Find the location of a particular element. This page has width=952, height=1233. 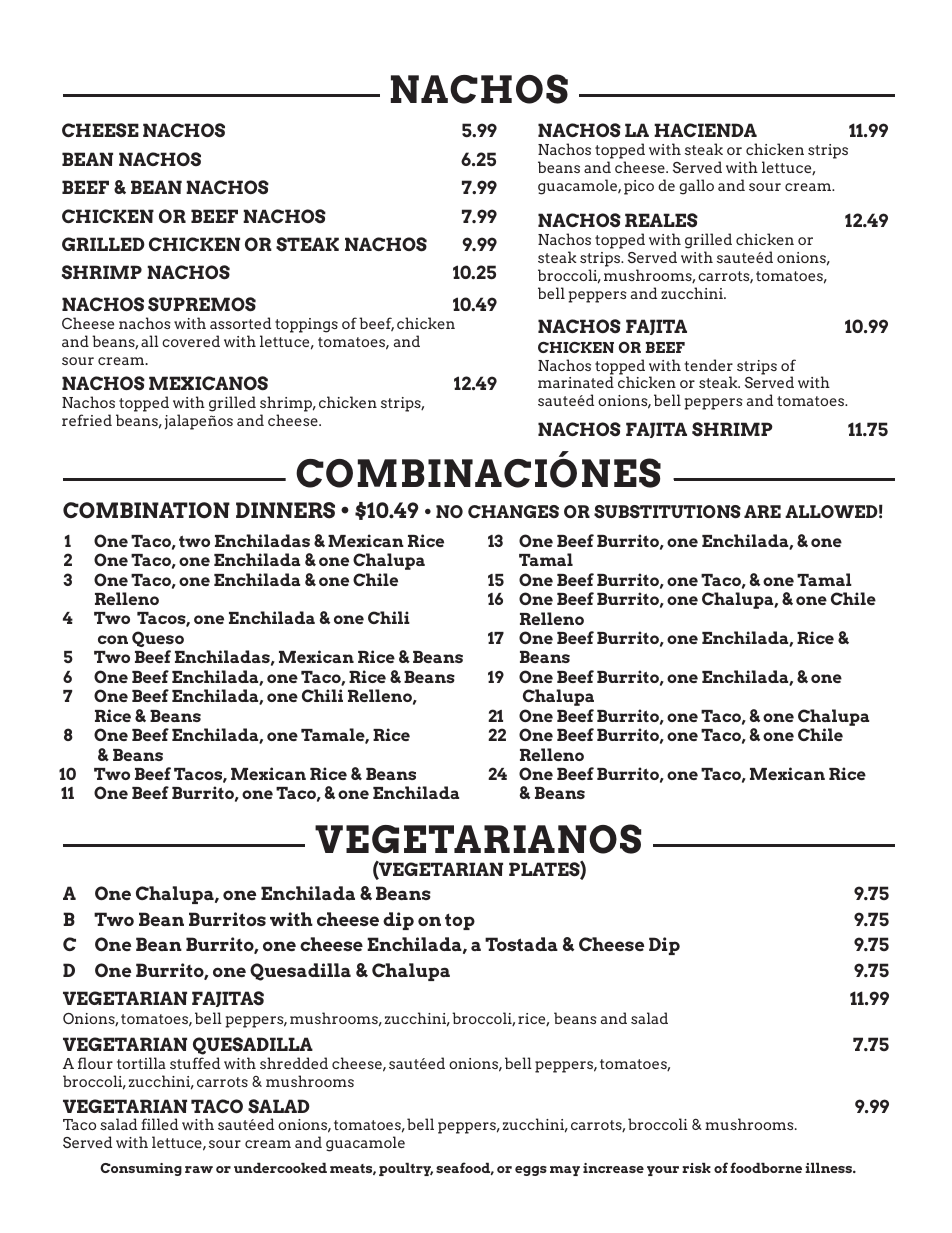

CHANGES is located at coordinates (513, 511).
